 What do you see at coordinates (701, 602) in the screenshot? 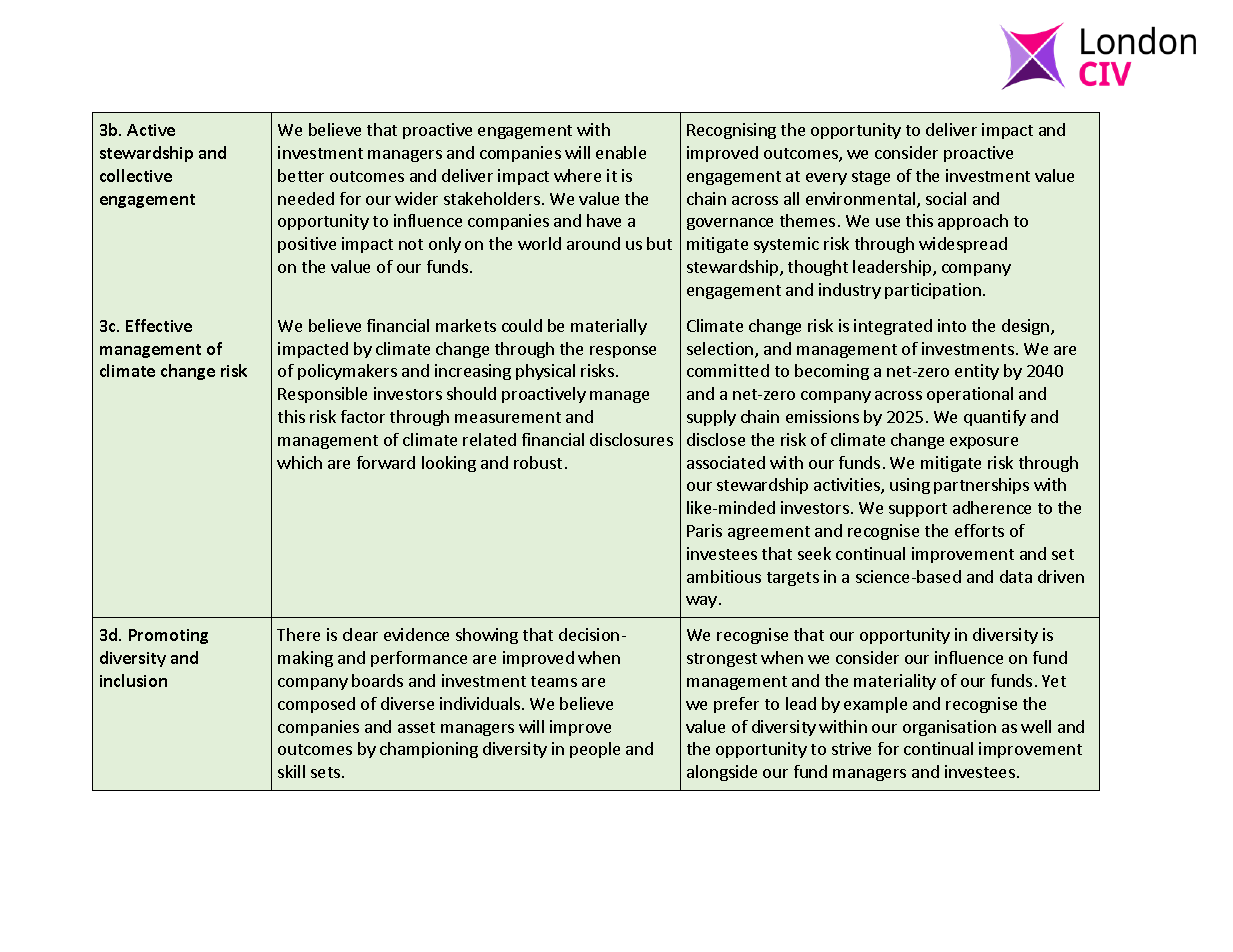
I see `way` at bounding box center [701, 602].
